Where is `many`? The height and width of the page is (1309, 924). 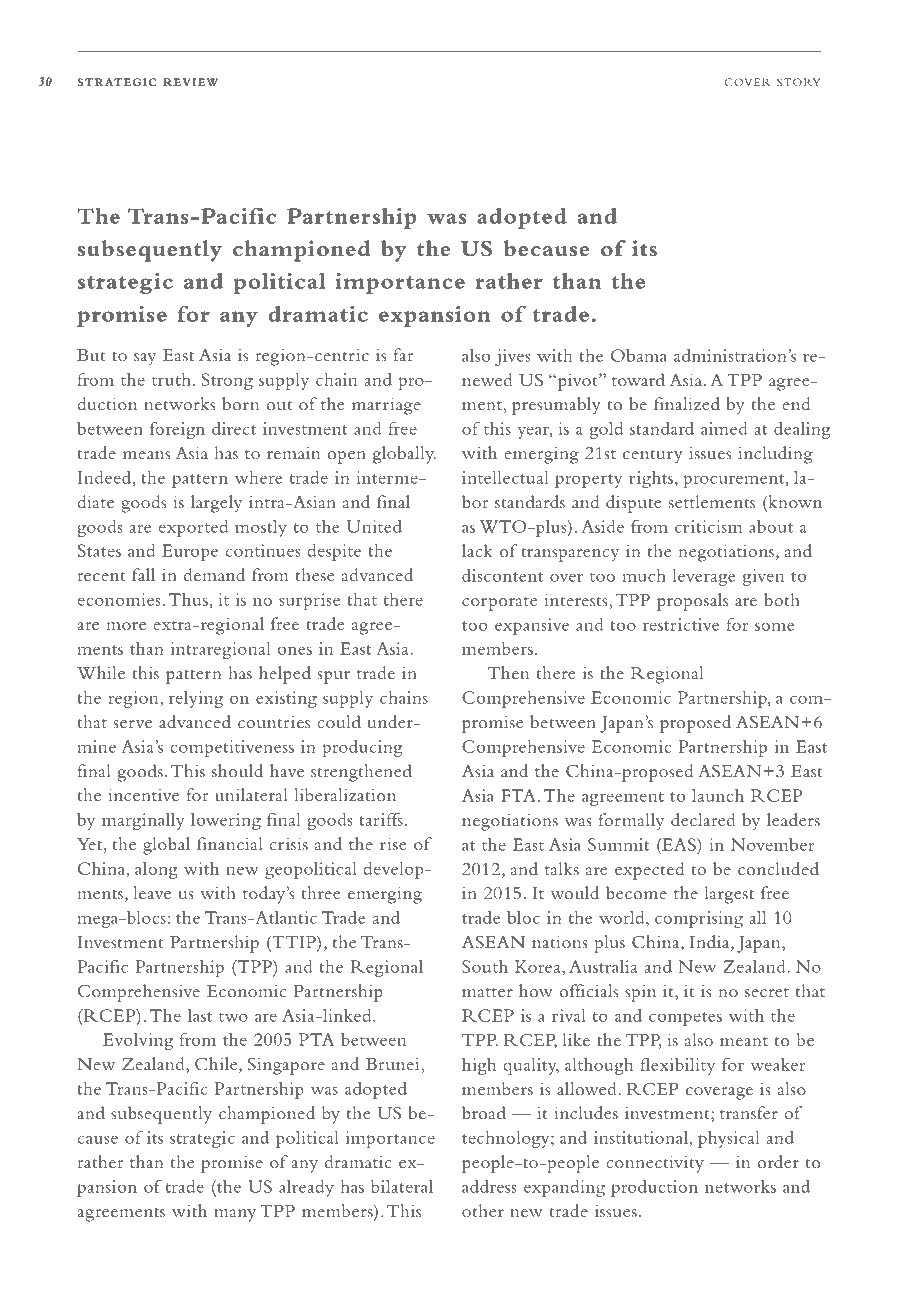 many is located at coordinates (235, 1215).
